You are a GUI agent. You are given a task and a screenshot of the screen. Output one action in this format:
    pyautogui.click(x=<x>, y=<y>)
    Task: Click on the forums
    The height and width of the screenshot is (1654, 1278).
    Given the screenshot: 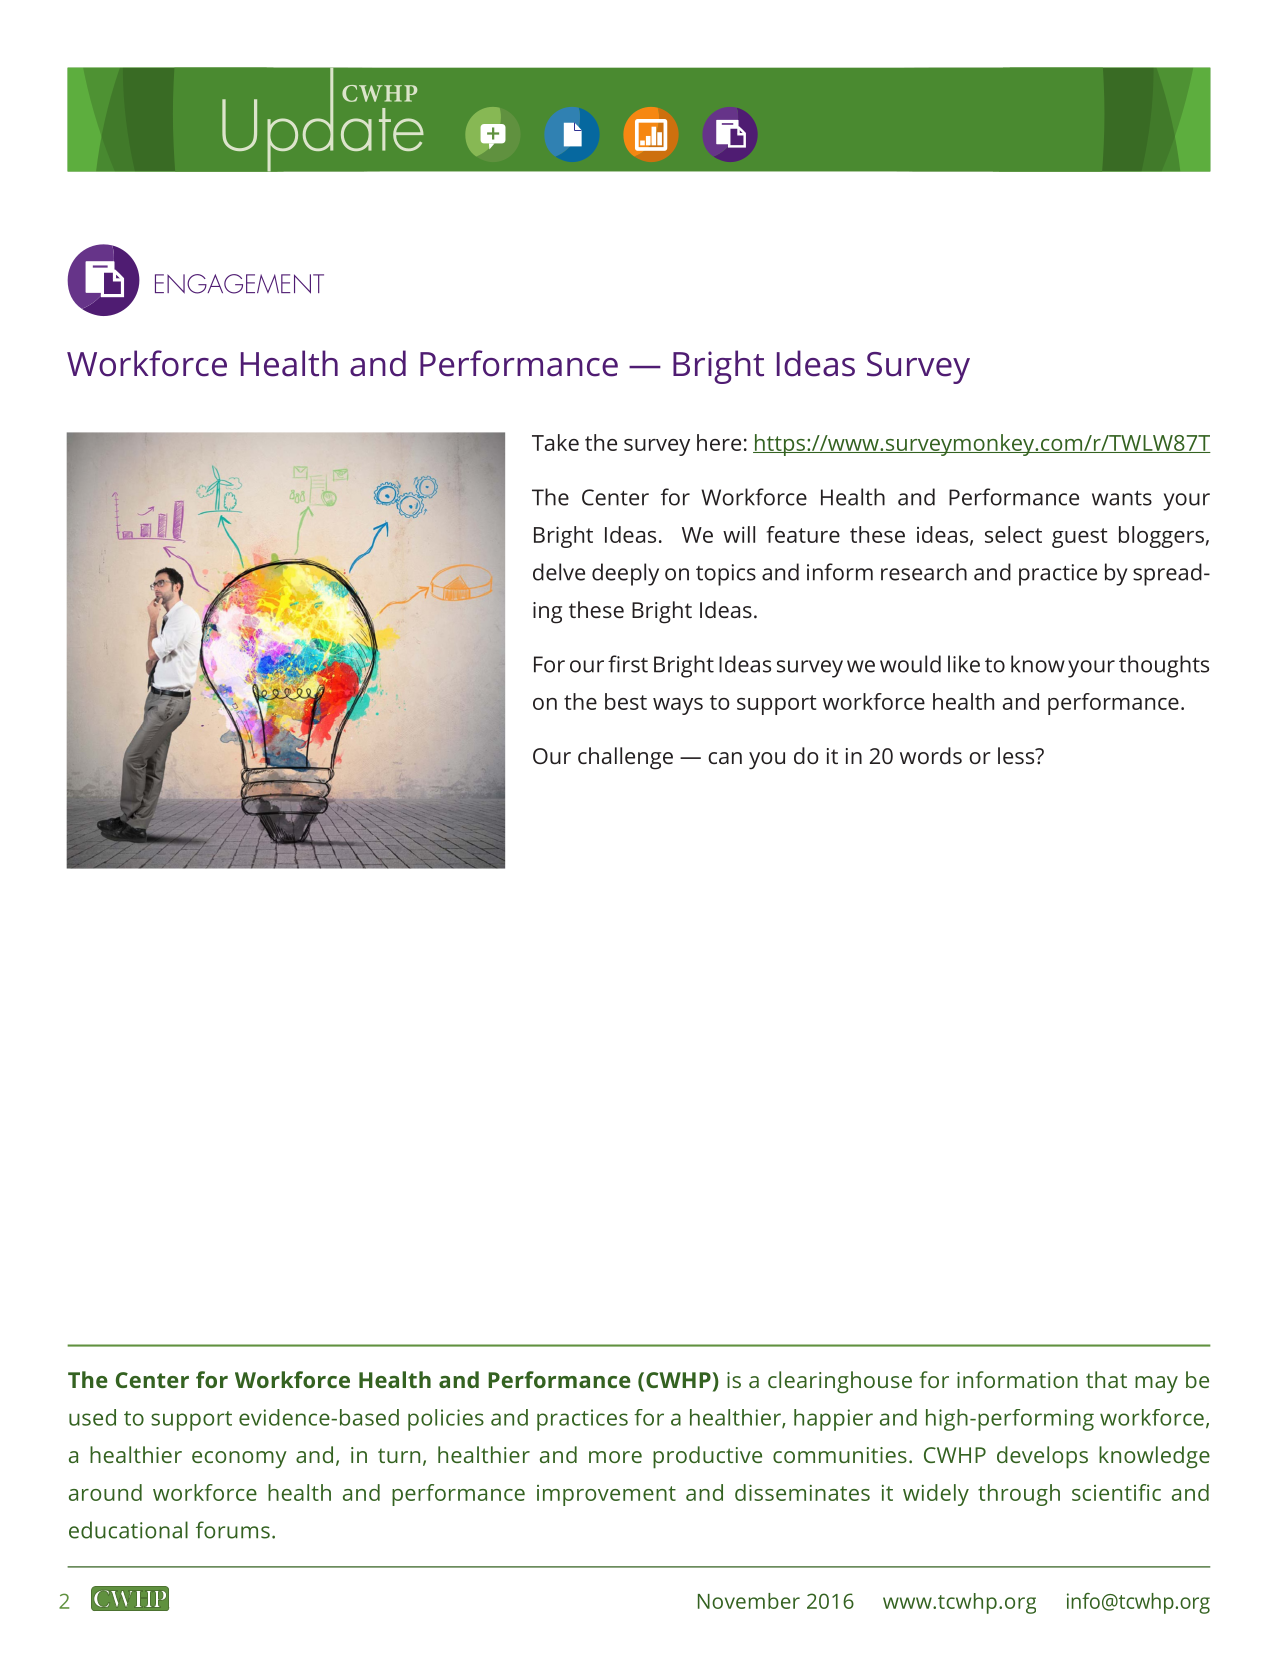 What is the action you would take?
    pyautogui.click(x=233, y=1530)
